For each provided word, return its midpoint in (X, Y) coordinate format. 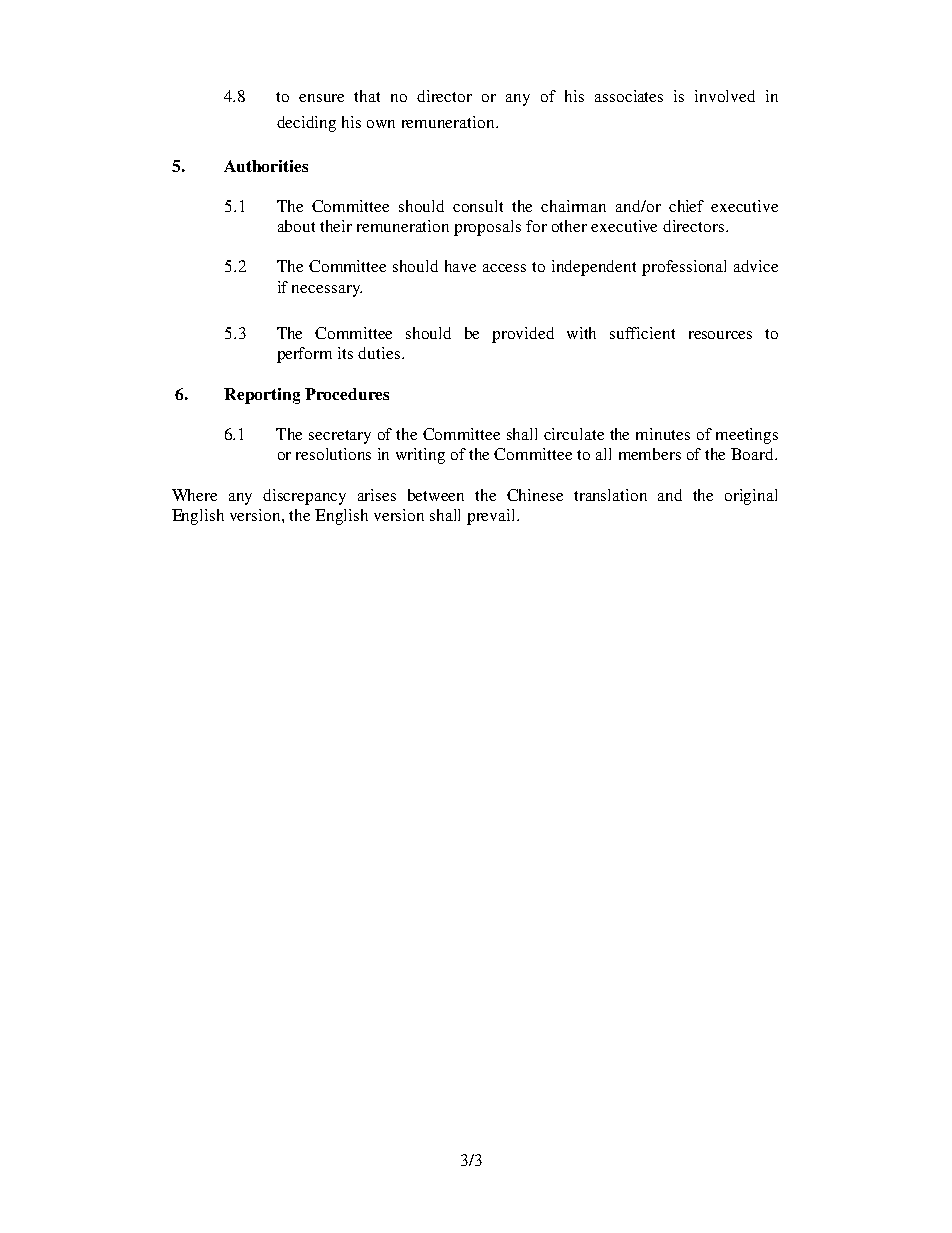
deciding (306, 124)
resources (720, 335)
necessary (327, 291)
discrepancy (304, 497)
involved (725, 96)
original (751, 497)
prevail (493, 517)
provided (523, 335)
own (381, 124)
